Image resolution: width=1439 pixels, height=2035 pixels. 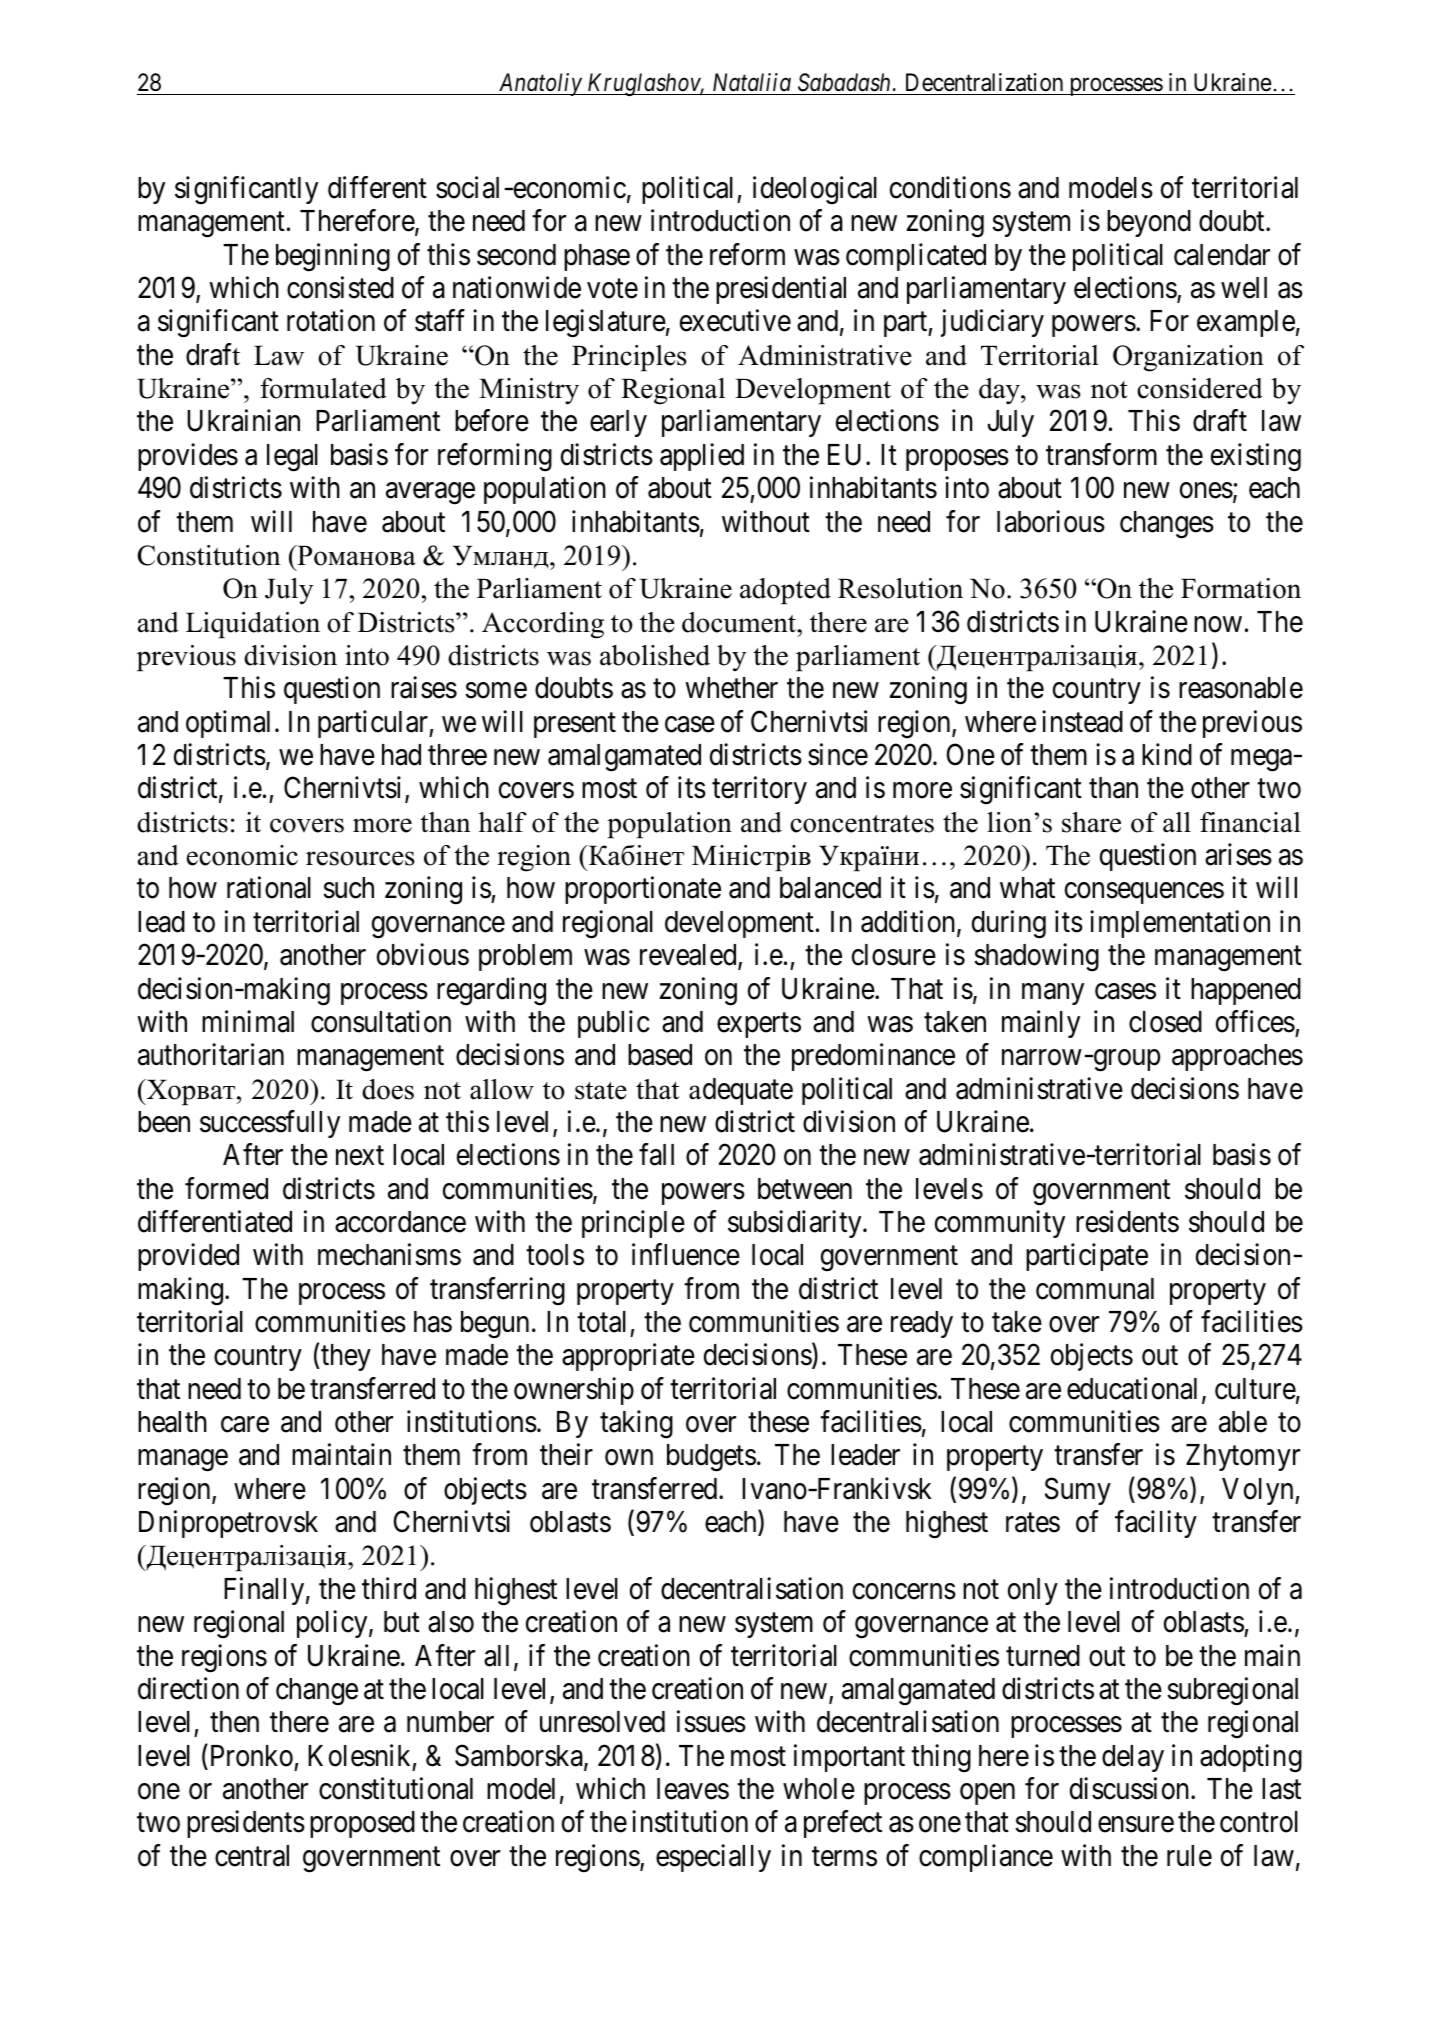 What do you see at coordinates (1149, 223) in the screenshot?
I see `beyond` at bounding box center [1149, 223].
